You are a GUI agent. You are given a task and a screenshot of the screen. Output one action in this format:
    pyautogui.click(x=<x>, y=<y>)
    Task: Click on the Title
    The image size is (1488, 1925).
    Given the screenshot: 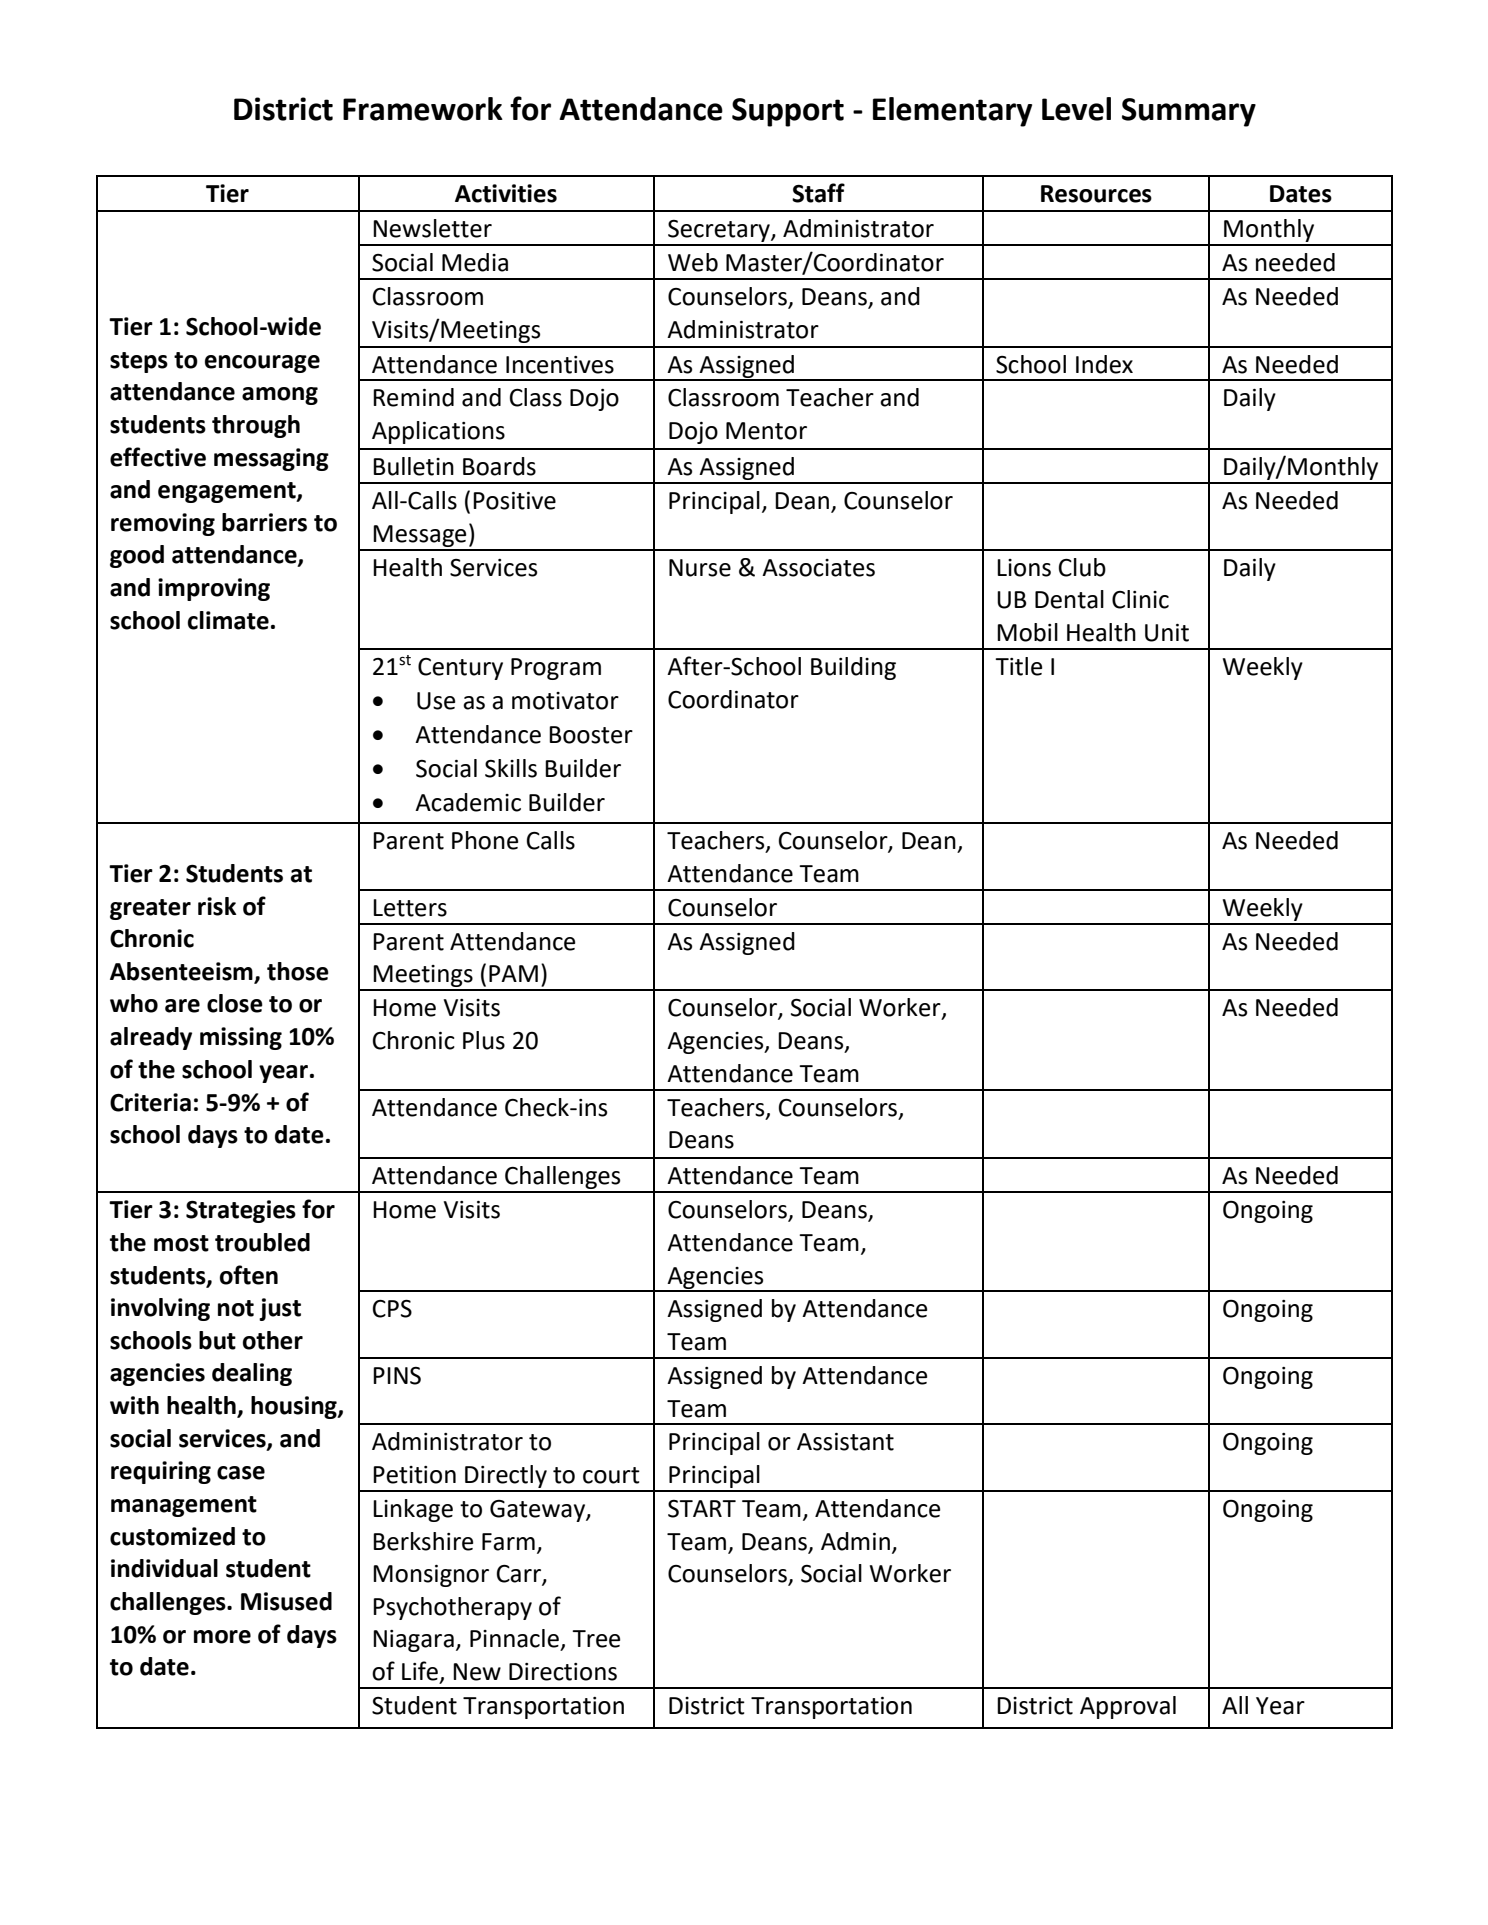 What is the action you would take?
    pyautogui.click(x=1018, y=666)
